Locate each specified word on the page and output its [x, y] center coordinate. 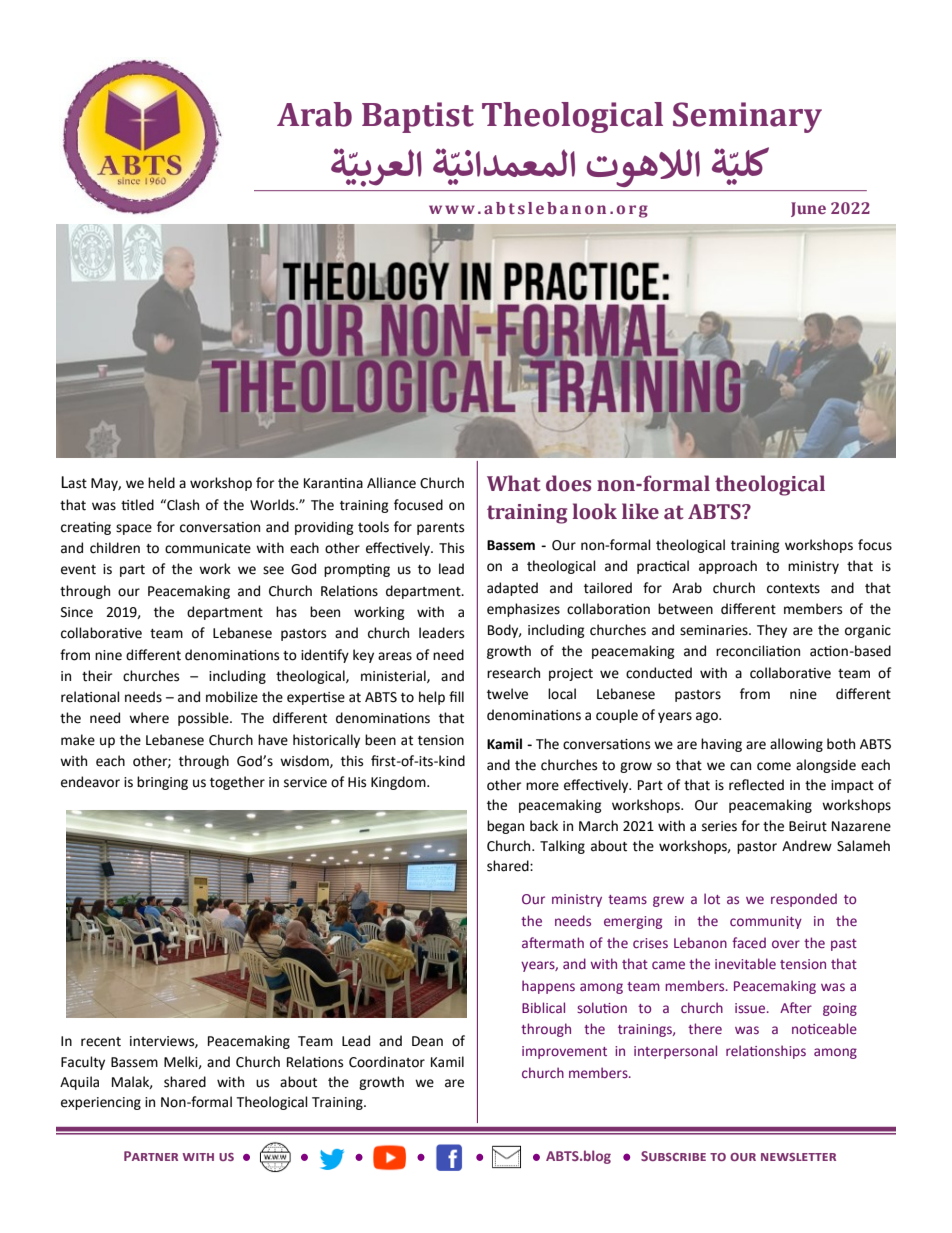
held [161, 483]
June [808, 209]
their [97, 676]
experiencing [101, 1103]
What [514, 483]
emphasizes [523, 610]
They [772, 631]
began [505, 827]
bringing [162, 783]
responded [804, 900]
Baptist [418, 117]
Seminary [747, 117]
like [640, 511]
